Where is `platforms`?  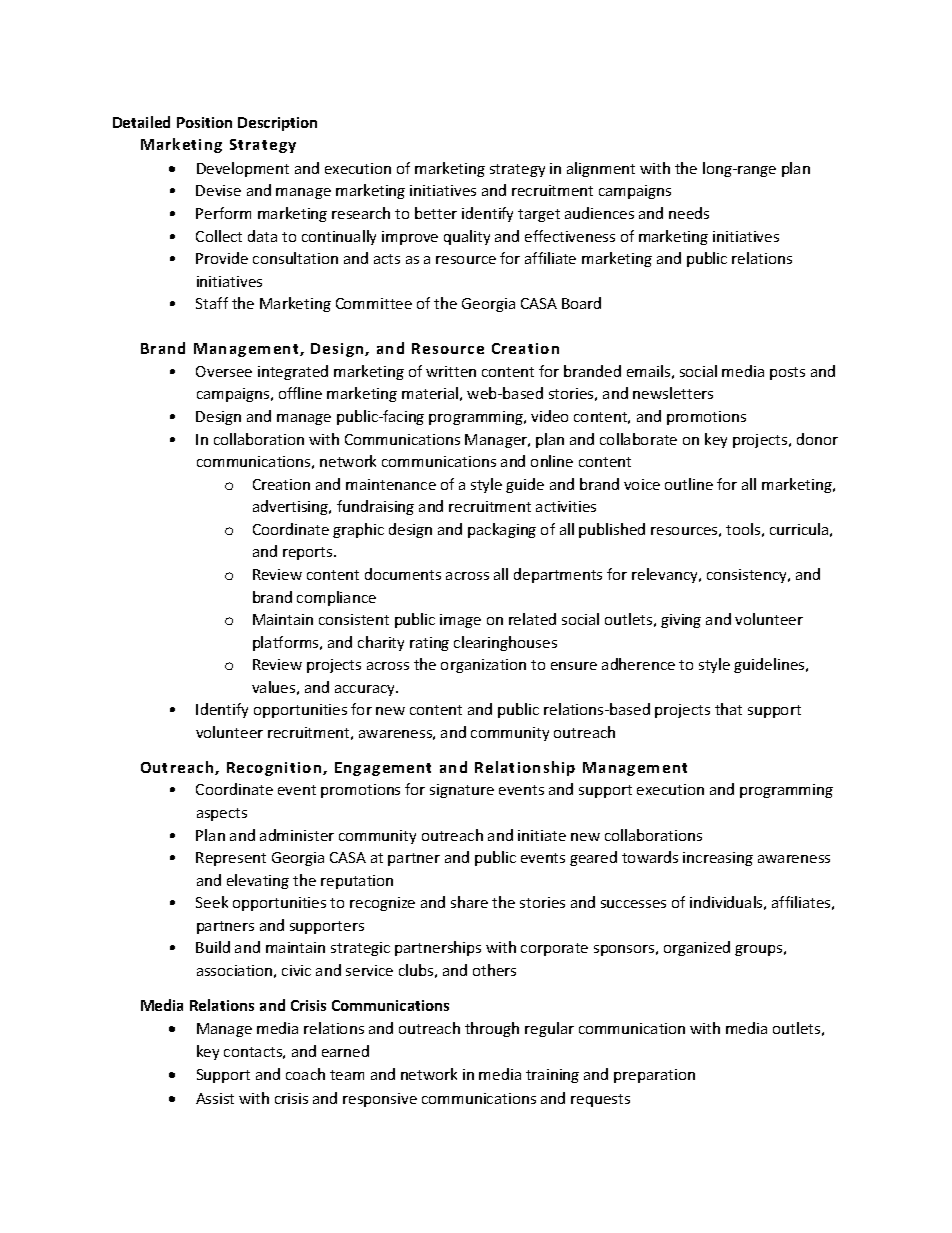
platforms is located at coordinates (287, 643).
